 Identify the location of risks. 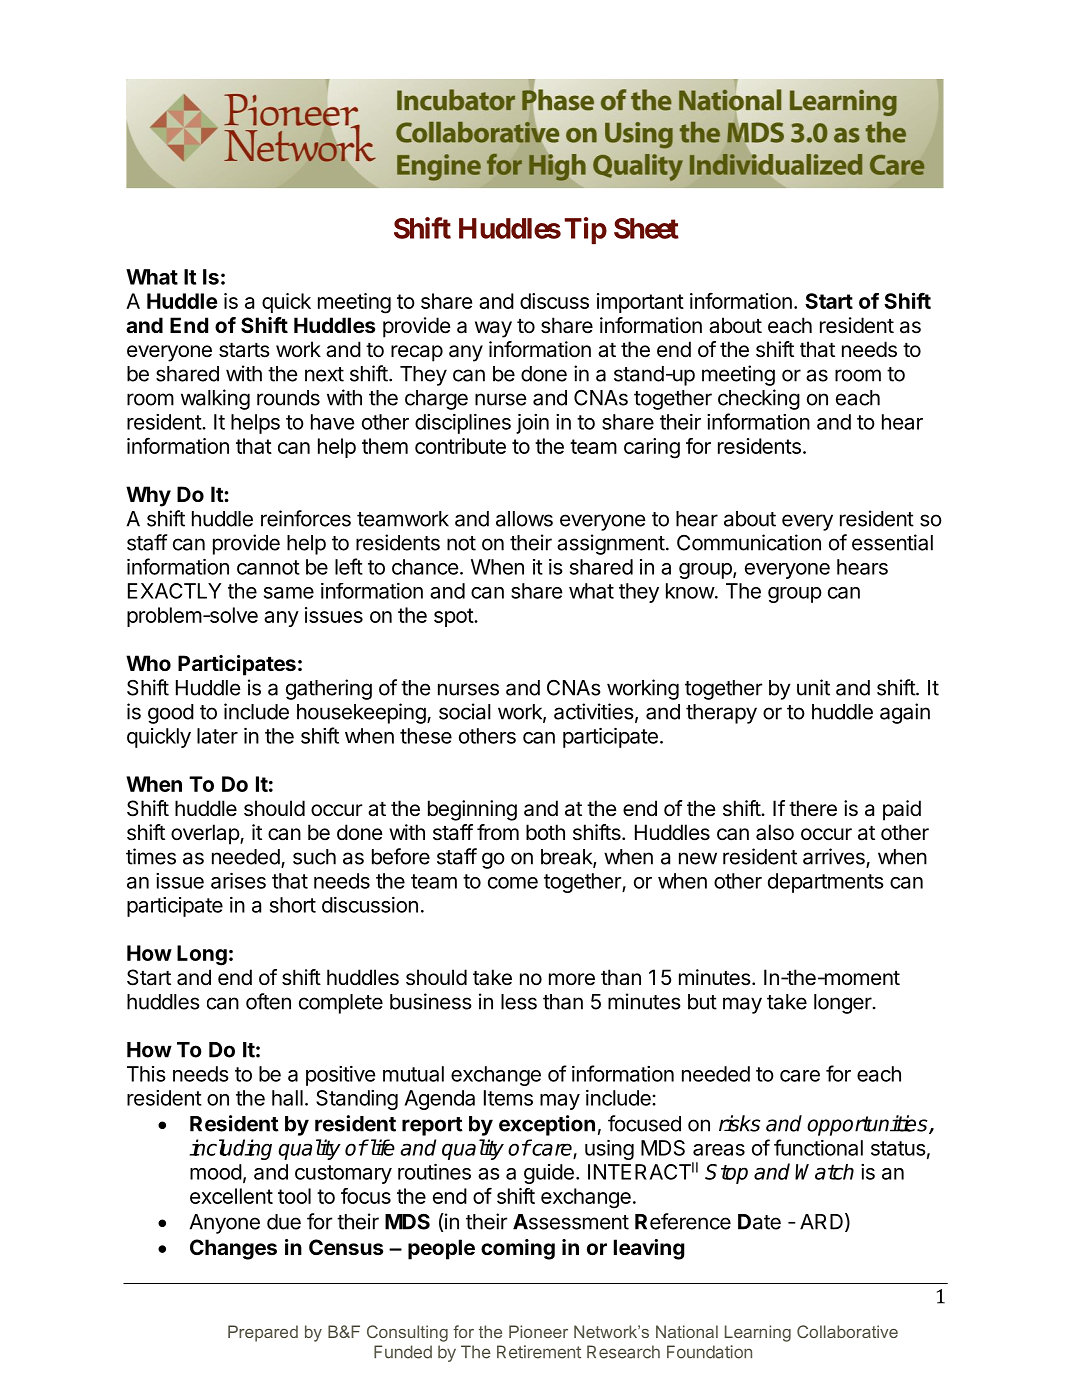
(740, 1123).
